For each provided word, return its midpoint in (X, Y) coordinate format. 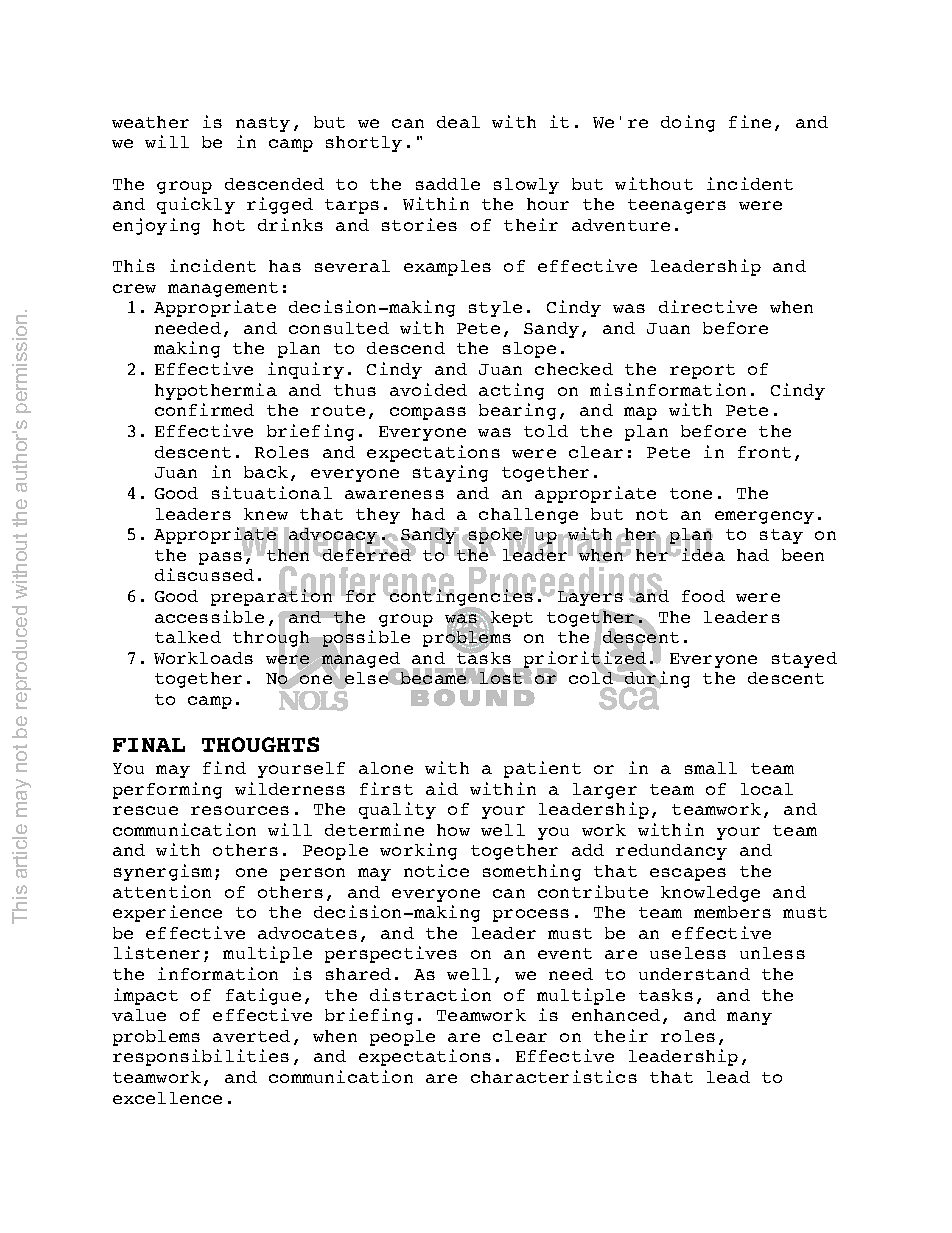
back (266, 472)
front (764, 452)
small (711, 768)
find (224, 767)
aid (442, 788)
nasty (263, 124)
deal (458, 122)
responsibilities (201, 1057)
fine (750, 121)
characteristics (554, 1076)
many (749, 1018)
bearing (517, 411)
